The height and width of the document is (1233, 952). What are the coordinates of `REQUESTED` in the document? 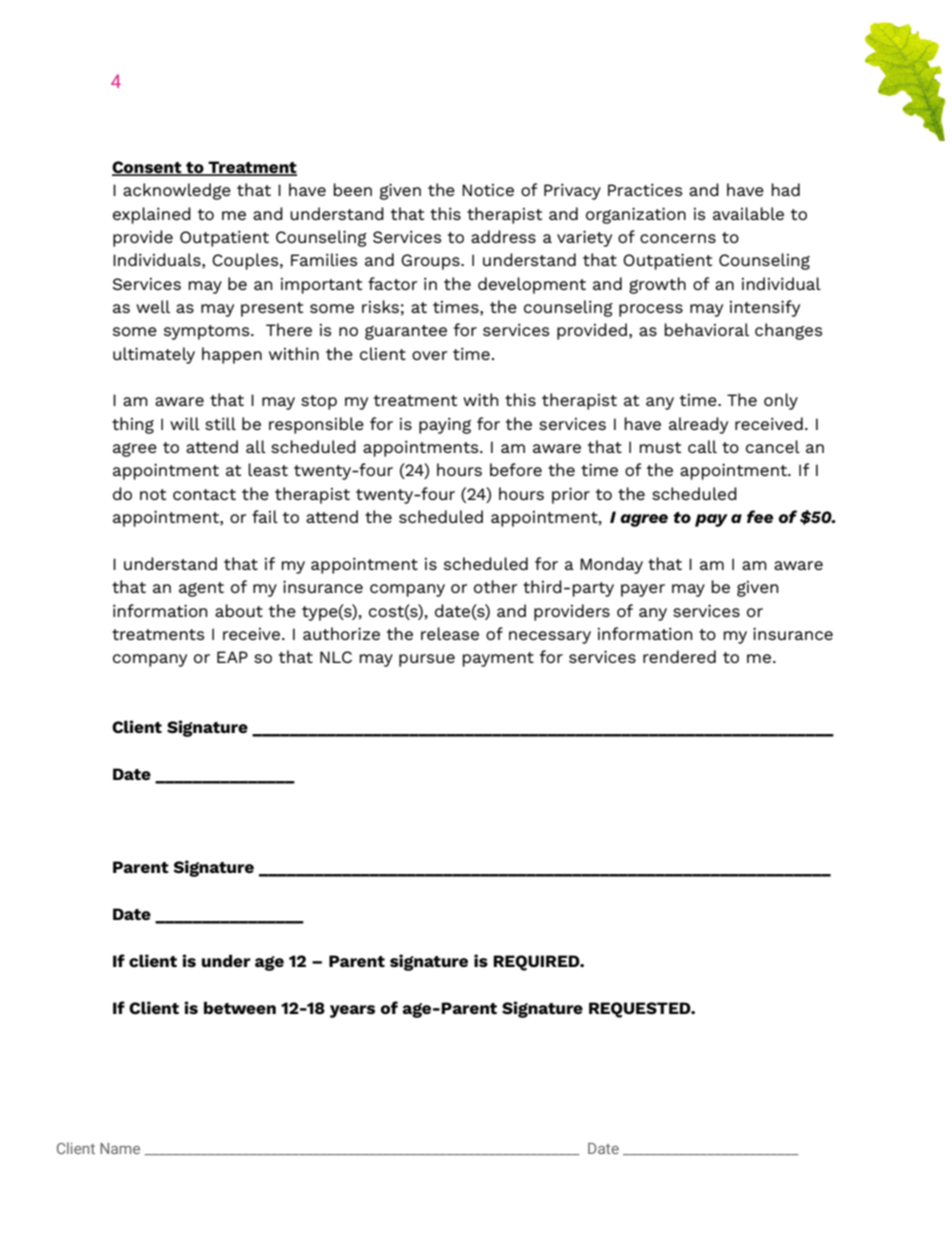 It's located at (641, 1010).
